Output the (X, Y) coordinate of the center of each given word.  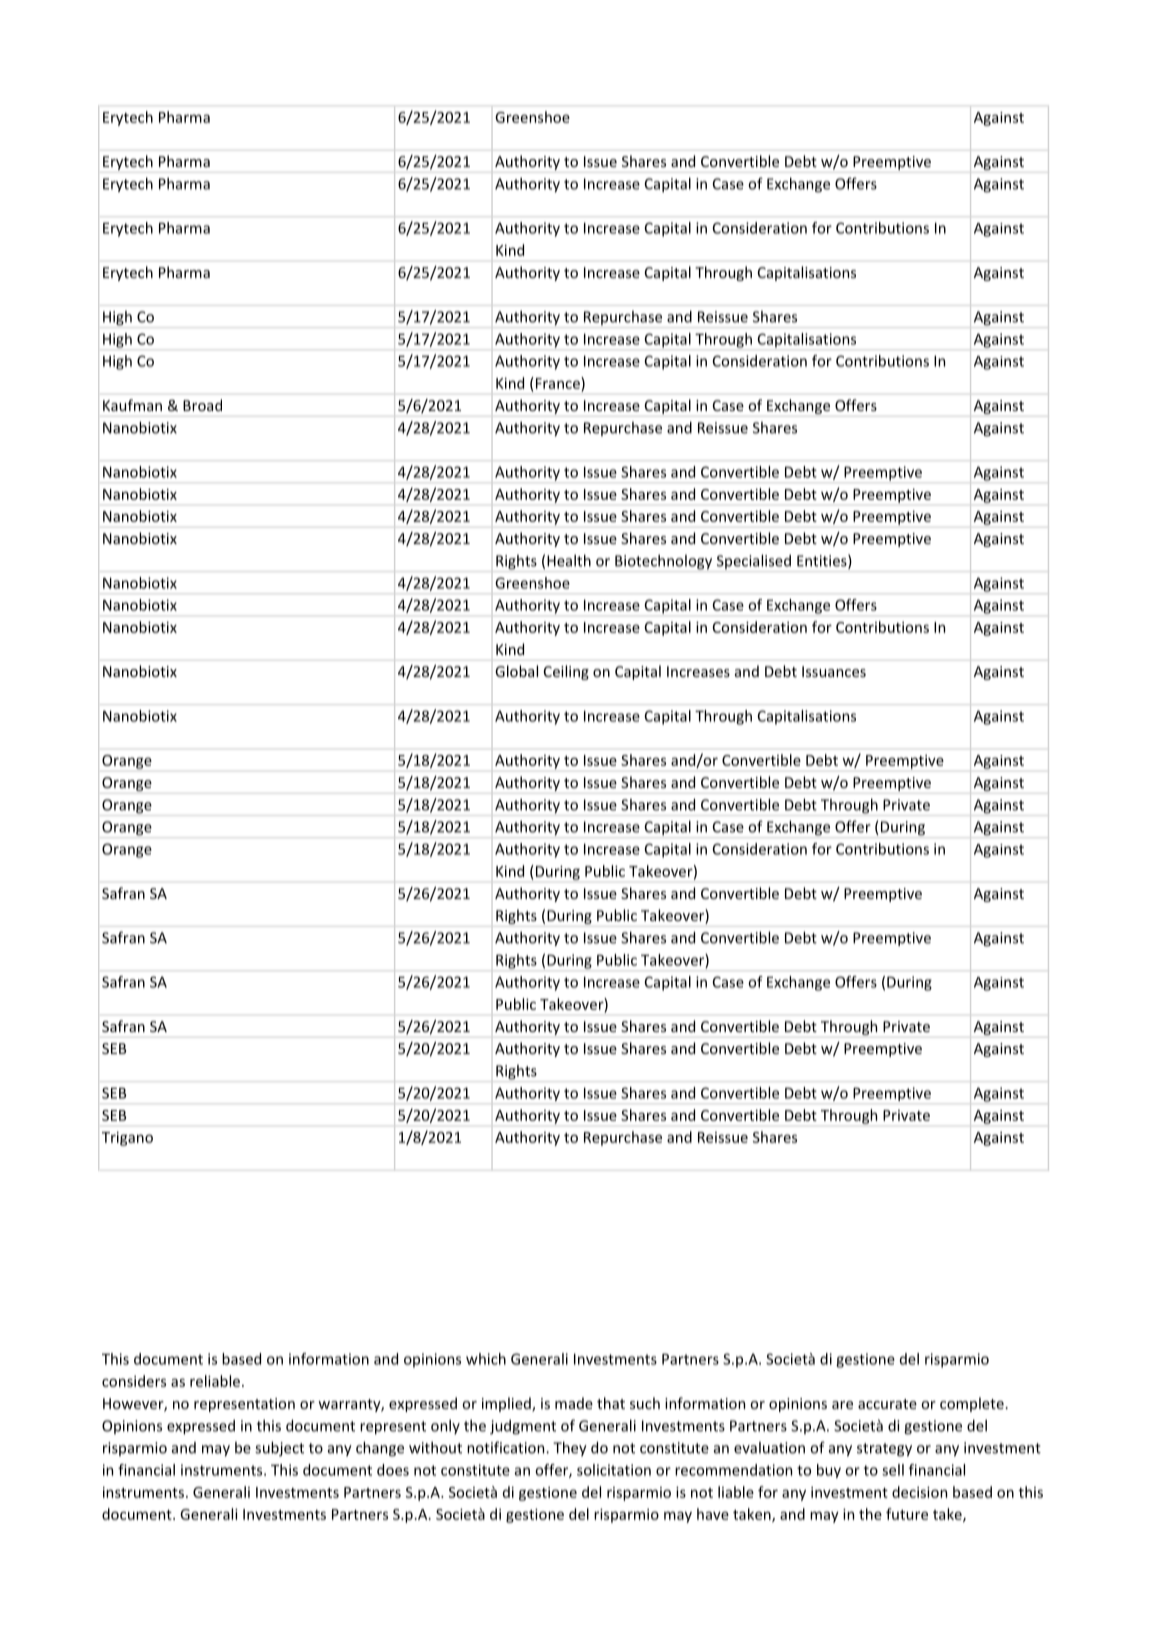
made (574, 1403)
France (557, 383)
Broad (202, 405)
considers (134, 1381)
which (486, 1359)
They (570, 1448)
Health (569, 560)
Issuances (834, 671)
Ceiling (566, 672)
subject (279, 1449)
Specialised (754, 561)
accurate (887, 1404)
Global (516, 671)
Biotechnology (663, 562)
